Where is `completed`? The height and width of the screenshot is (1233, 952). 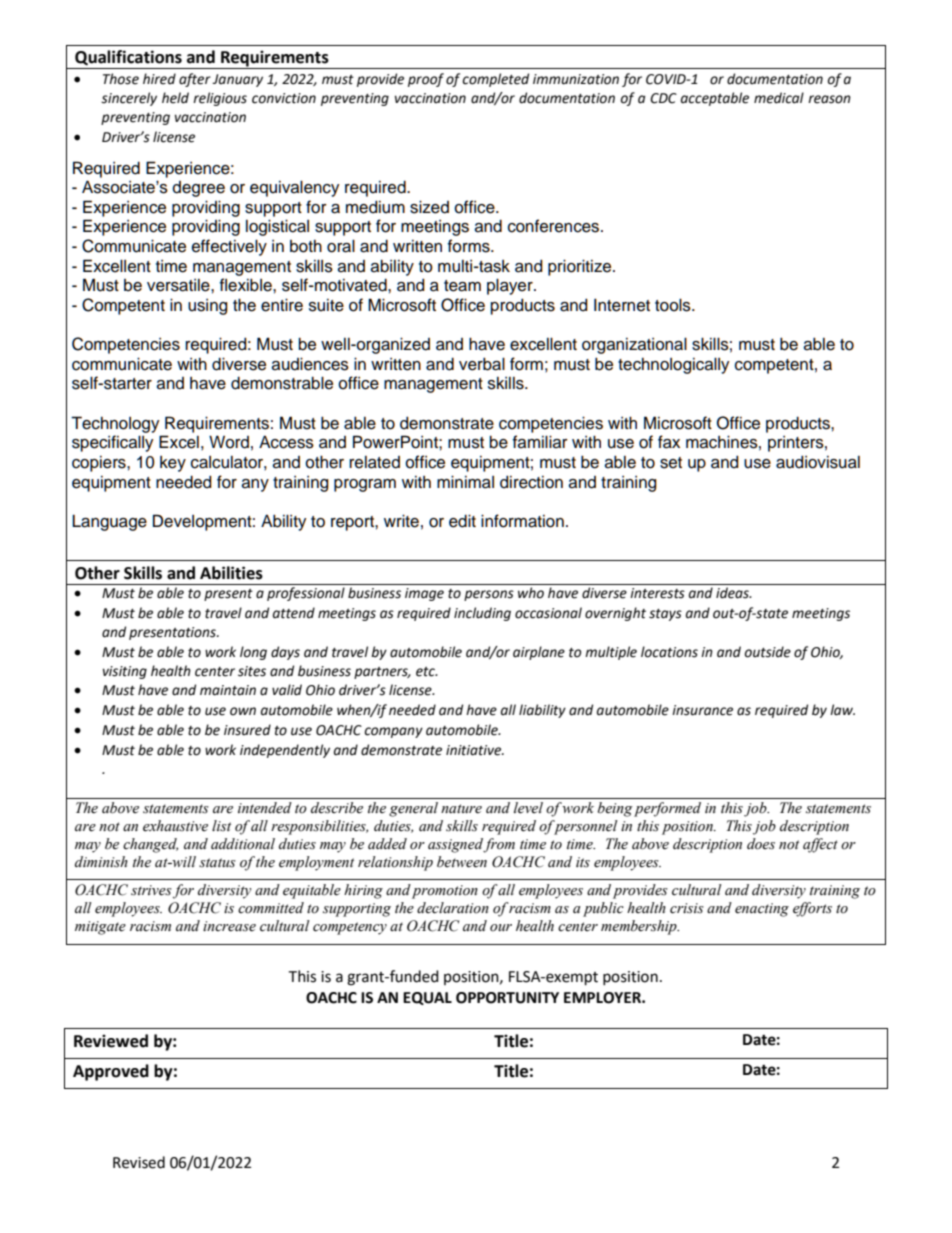
completed is located at coordinates (495, 80).
